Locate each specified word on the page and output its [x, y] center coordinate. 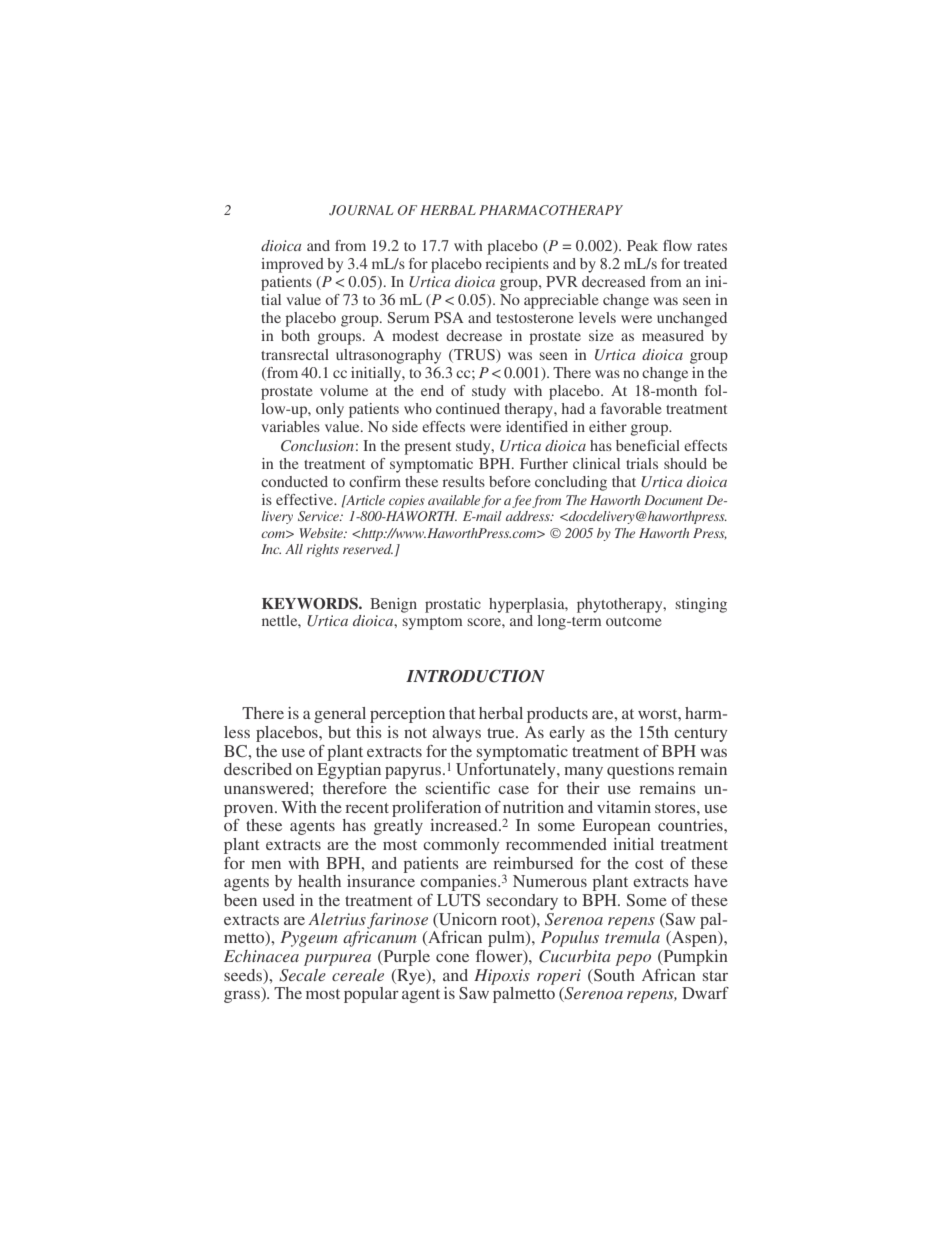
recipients [517, 265]
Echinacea [261, 956]
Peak [642, 245]
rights [322, 550]
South [613, 975]
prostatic [453, 605]
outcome [633, 621]
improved [292, 265]
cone [452, 958]
